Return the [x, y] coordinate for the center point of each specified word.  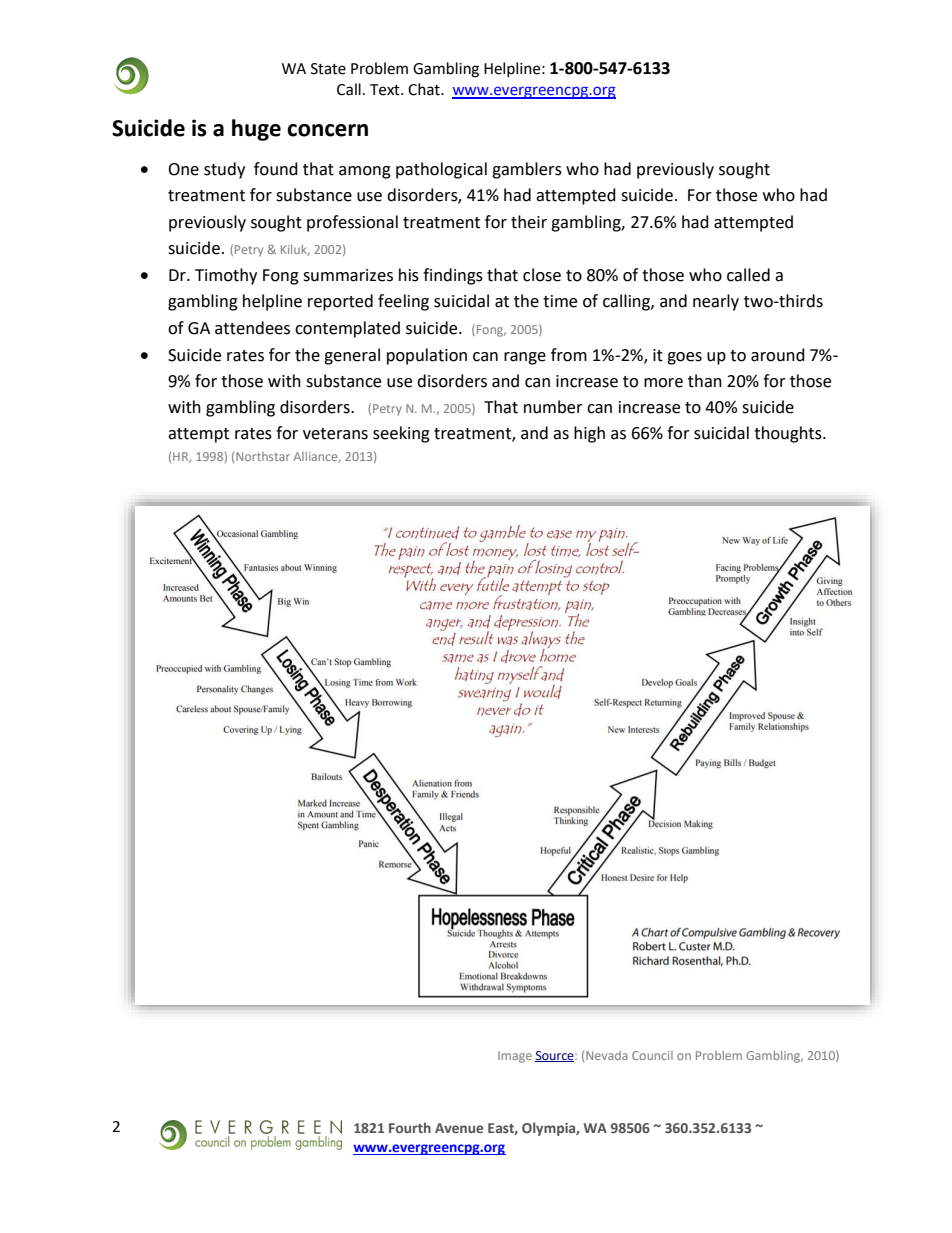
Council [652, 1055]
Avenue [459, 1128]
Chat [425, 89]
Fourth [410, 1127]
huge [256, 130]
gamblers [527, 170]
